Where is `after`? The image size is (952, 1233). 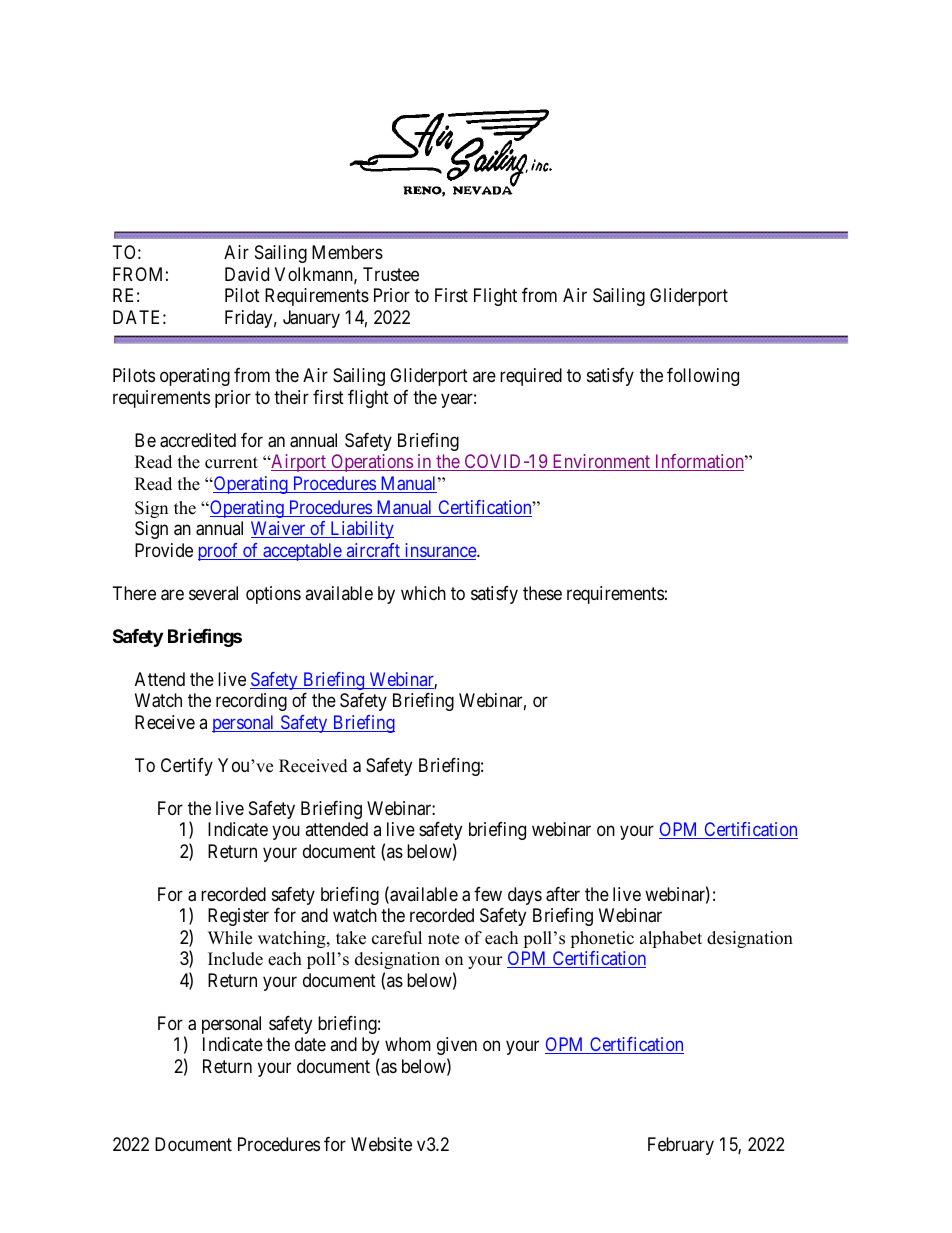 after is located at coordinates (563, 894).
